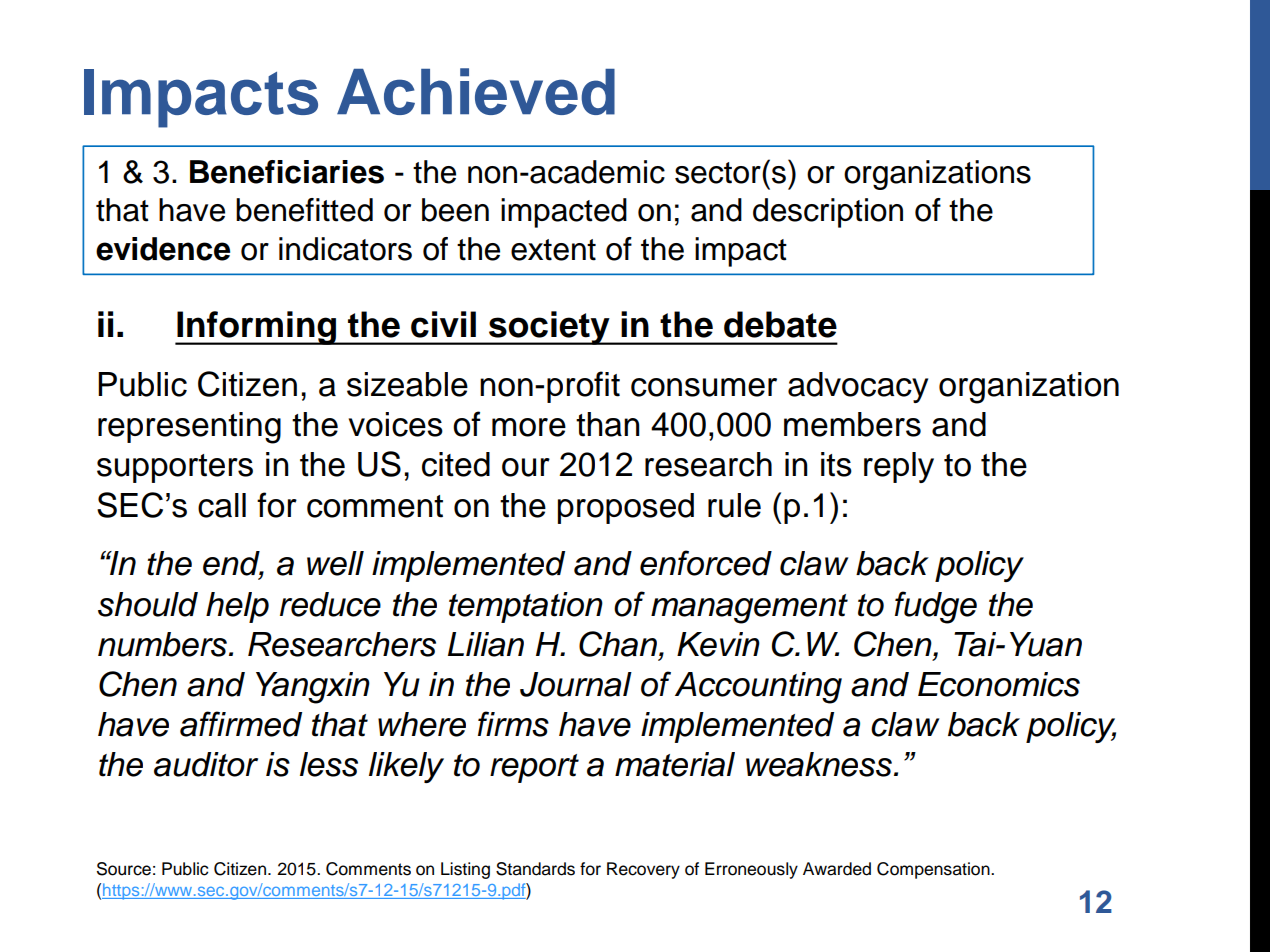 Image resolution: width=1270 pixels, height=952 pixels. What do you see at coordinates (287, 172) in the document?
I see `Beneficiaries` at bounding box center [287, 172].
